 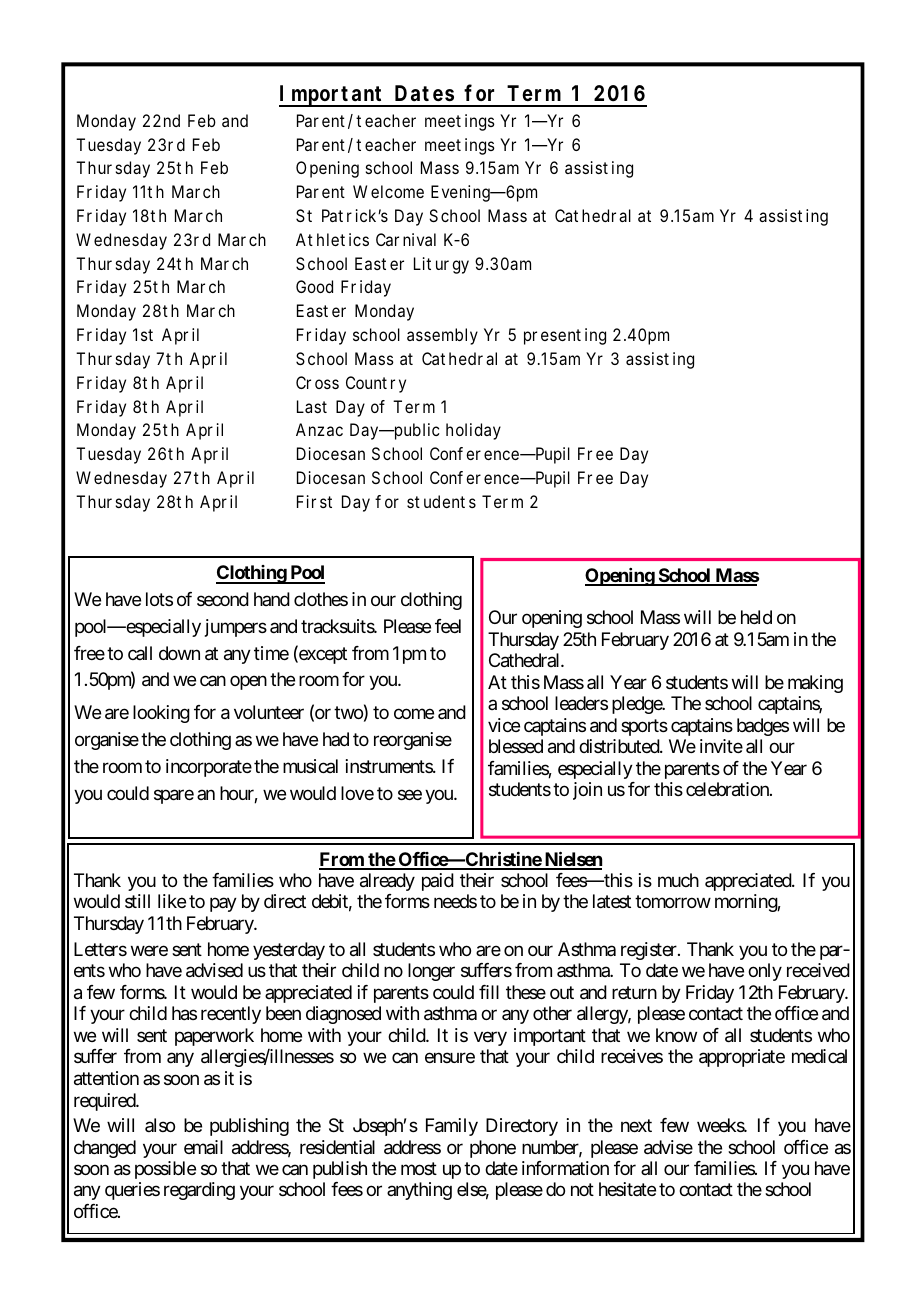 I want to click on second, so click(x=223, y=599).
